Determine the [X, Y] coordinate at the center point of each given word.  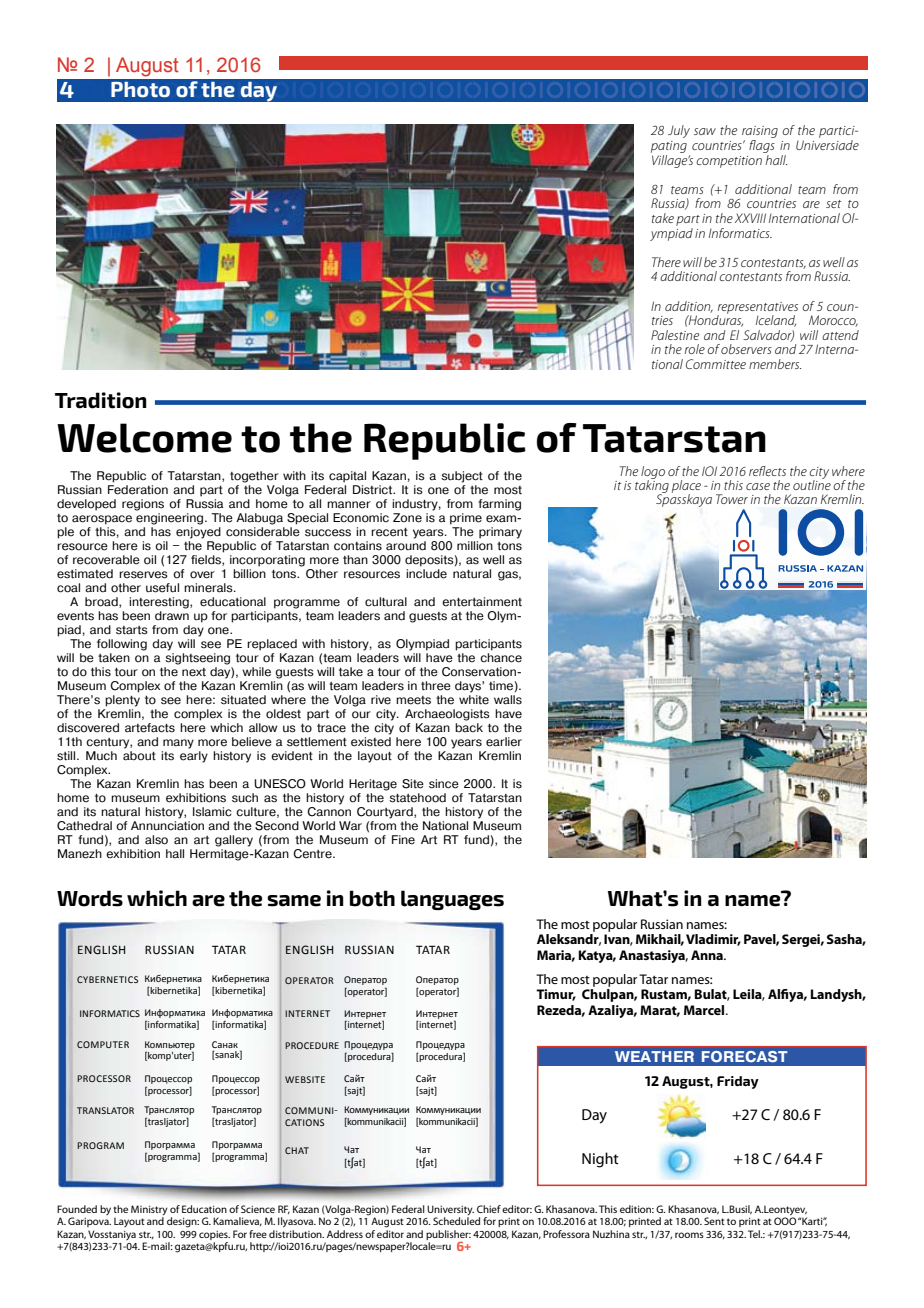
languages [452, 900]
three [436, 686]
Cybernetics [107, 979]
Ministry [149, 1211]
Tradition [101, 400]
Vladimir [713, 940]
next [194, 672]
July [679, 131]
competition [729, 162]
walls [508, 700]
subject [462, 477]
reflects [767, 471]
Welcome [144, 438]
